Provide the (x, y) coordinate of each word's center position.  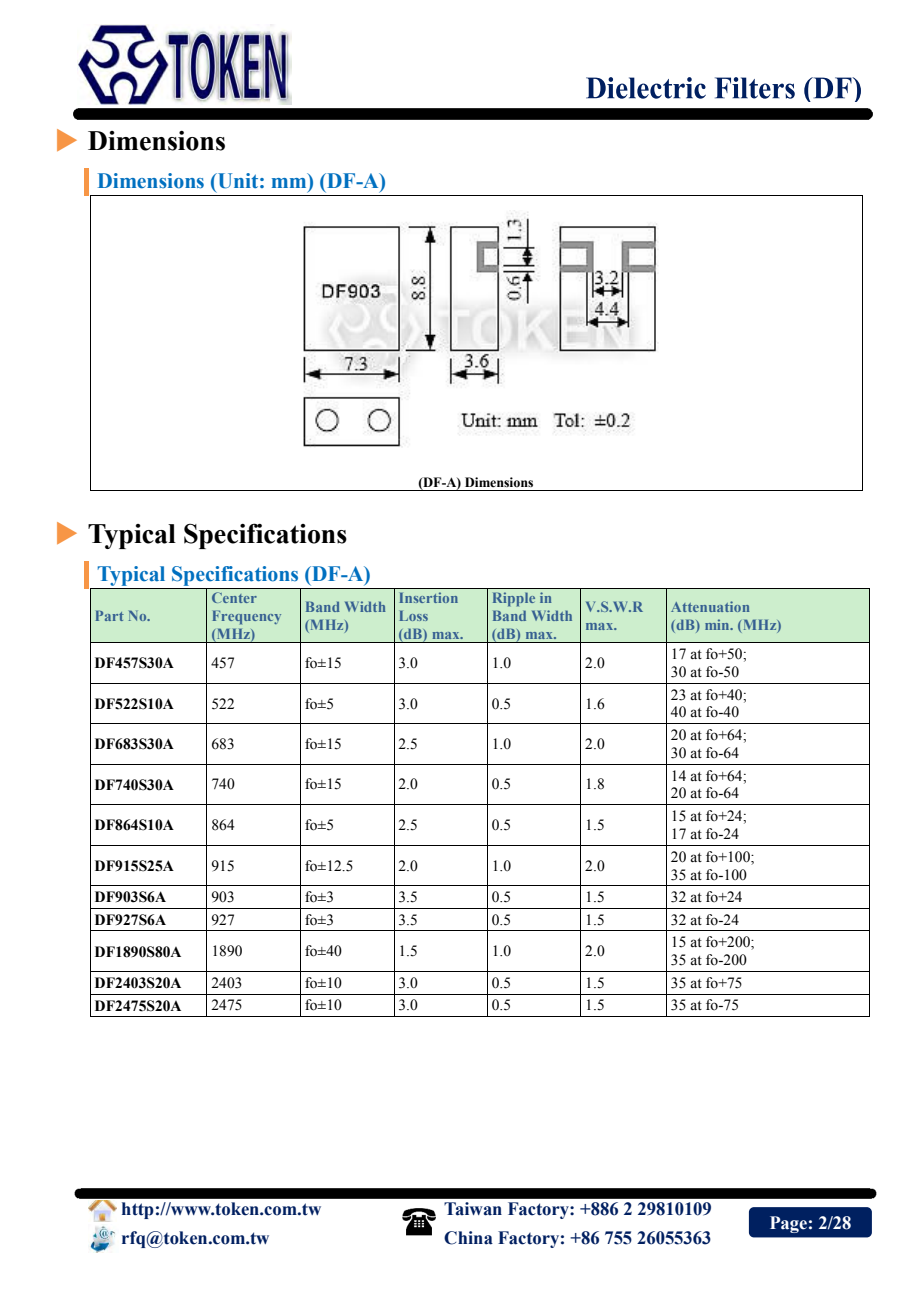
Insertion (428, 597)
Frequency (246, 617)
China (468, 1238)
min (718, 624)
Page (788, 1224)
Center (234, 597)
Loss (413, 615)
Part (109, 615)
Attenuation (710, 606)
